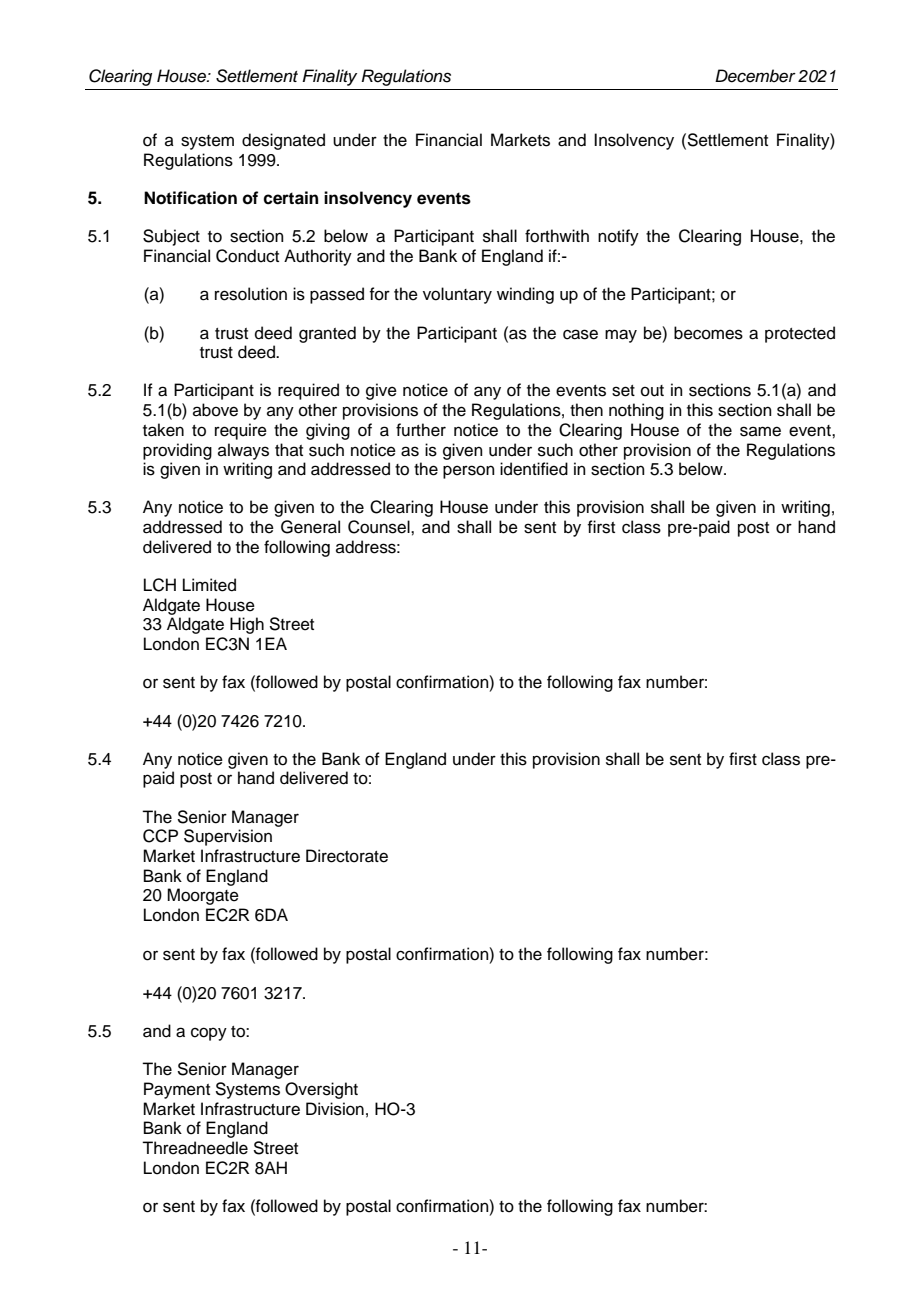  Describe the element at coordinates (557, 236) in the screenshot. I see `forthwith` at that location.
